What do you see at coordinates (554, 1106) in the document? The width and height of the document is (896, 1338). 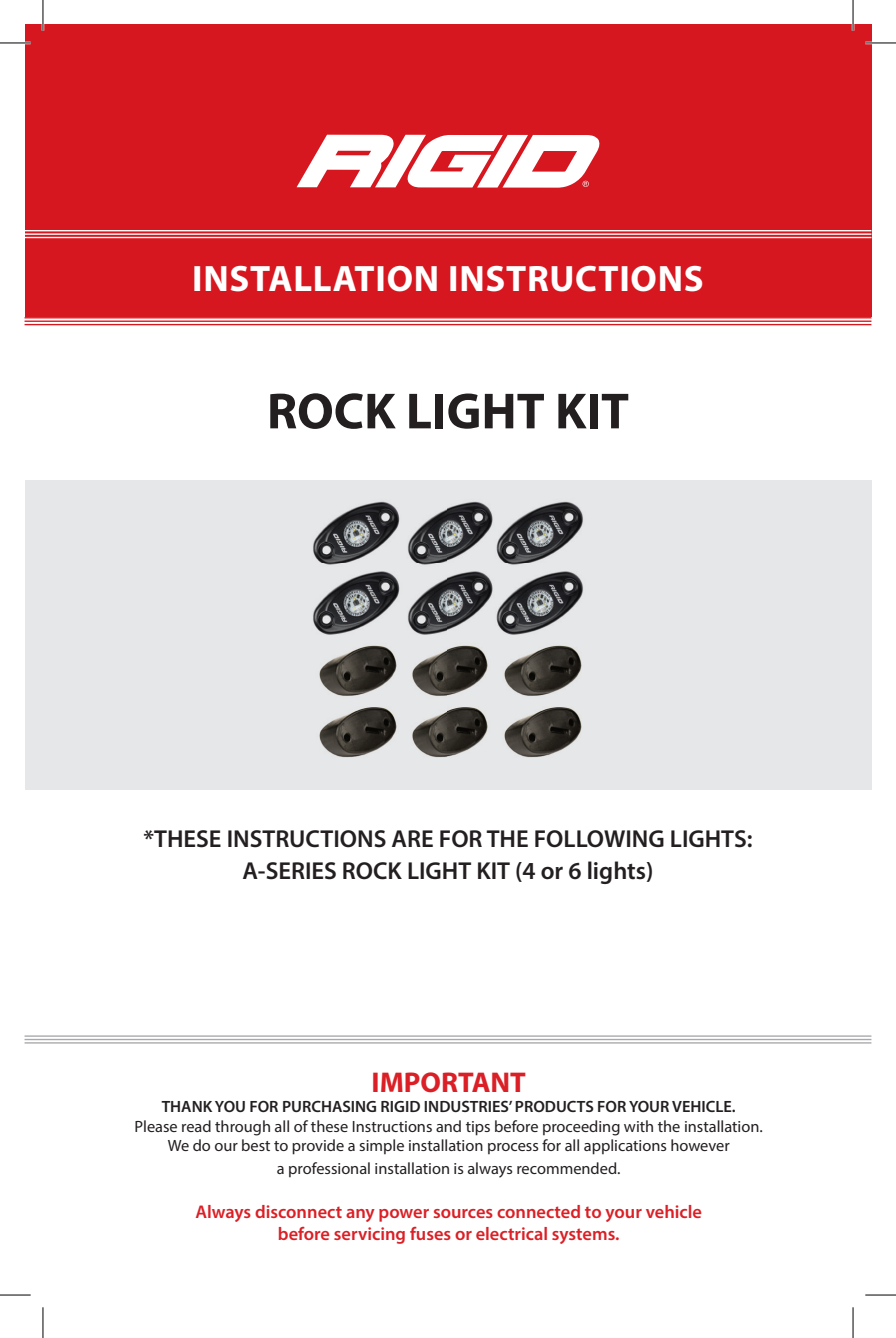 I see `PRODUCTS` at bounding box center [554, 1106].
